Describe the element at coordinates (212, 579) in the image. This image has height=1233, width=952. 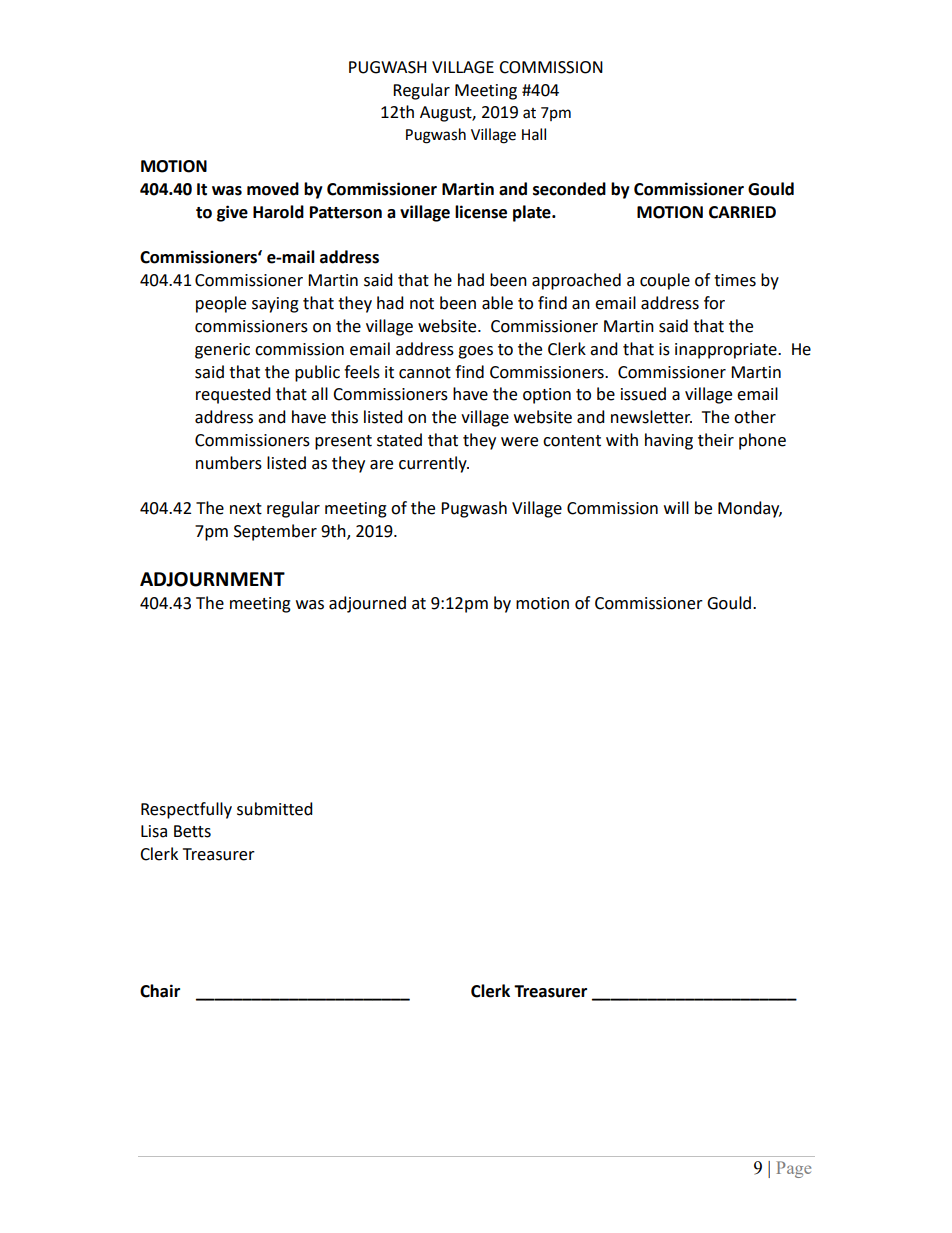
I see `ADJOURNMENT` at that location.
